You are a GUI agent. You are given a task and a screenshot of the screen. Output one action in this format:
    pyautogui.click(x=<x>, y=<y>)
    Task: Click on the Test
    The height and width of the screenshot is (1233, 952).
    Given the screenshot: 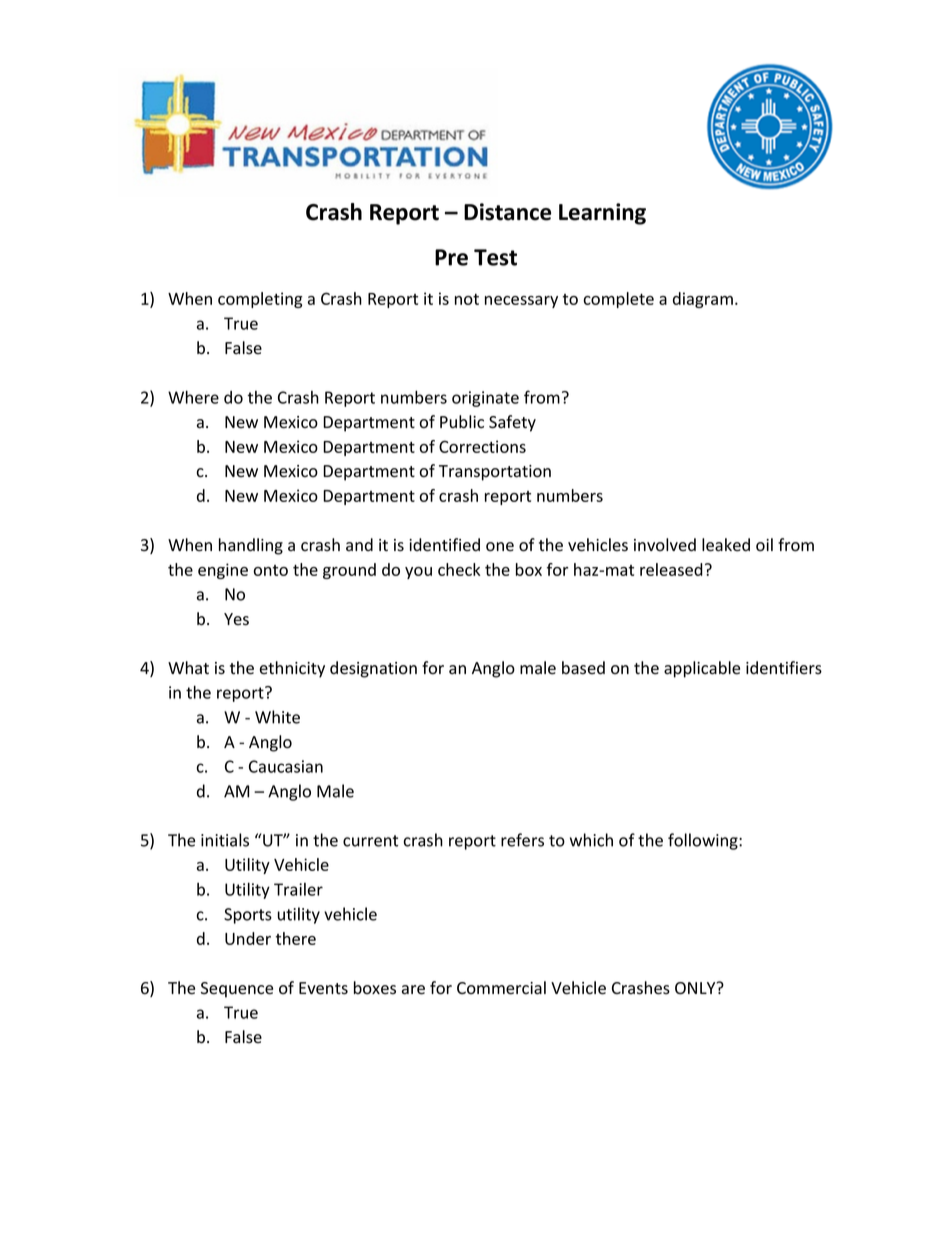 What is the action you would take?
    pyautogui.click(x=495, y=257)
